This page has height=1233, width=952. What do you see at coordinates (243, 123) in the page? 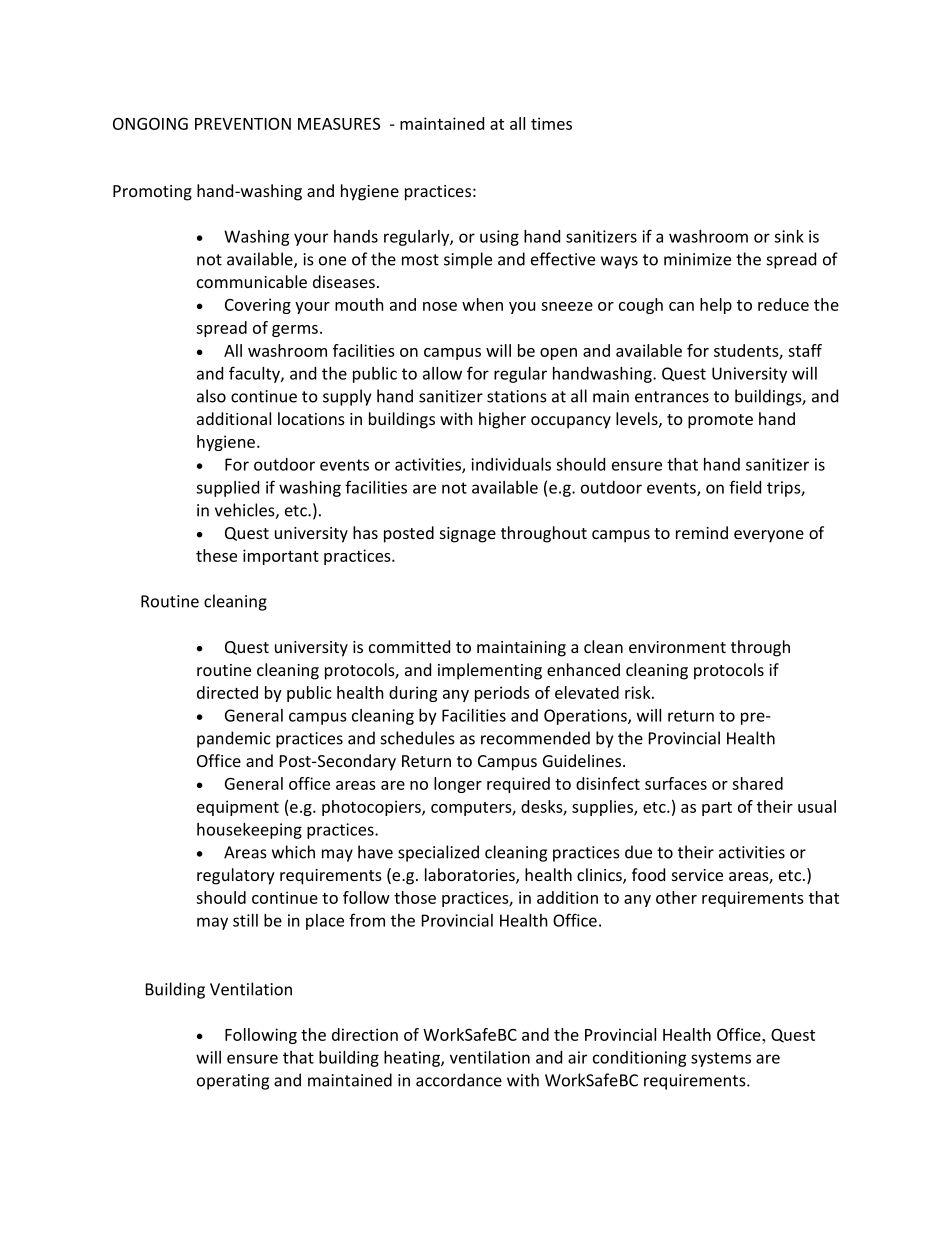
I see `PREVENTION` at bounding box center [243, 123].
